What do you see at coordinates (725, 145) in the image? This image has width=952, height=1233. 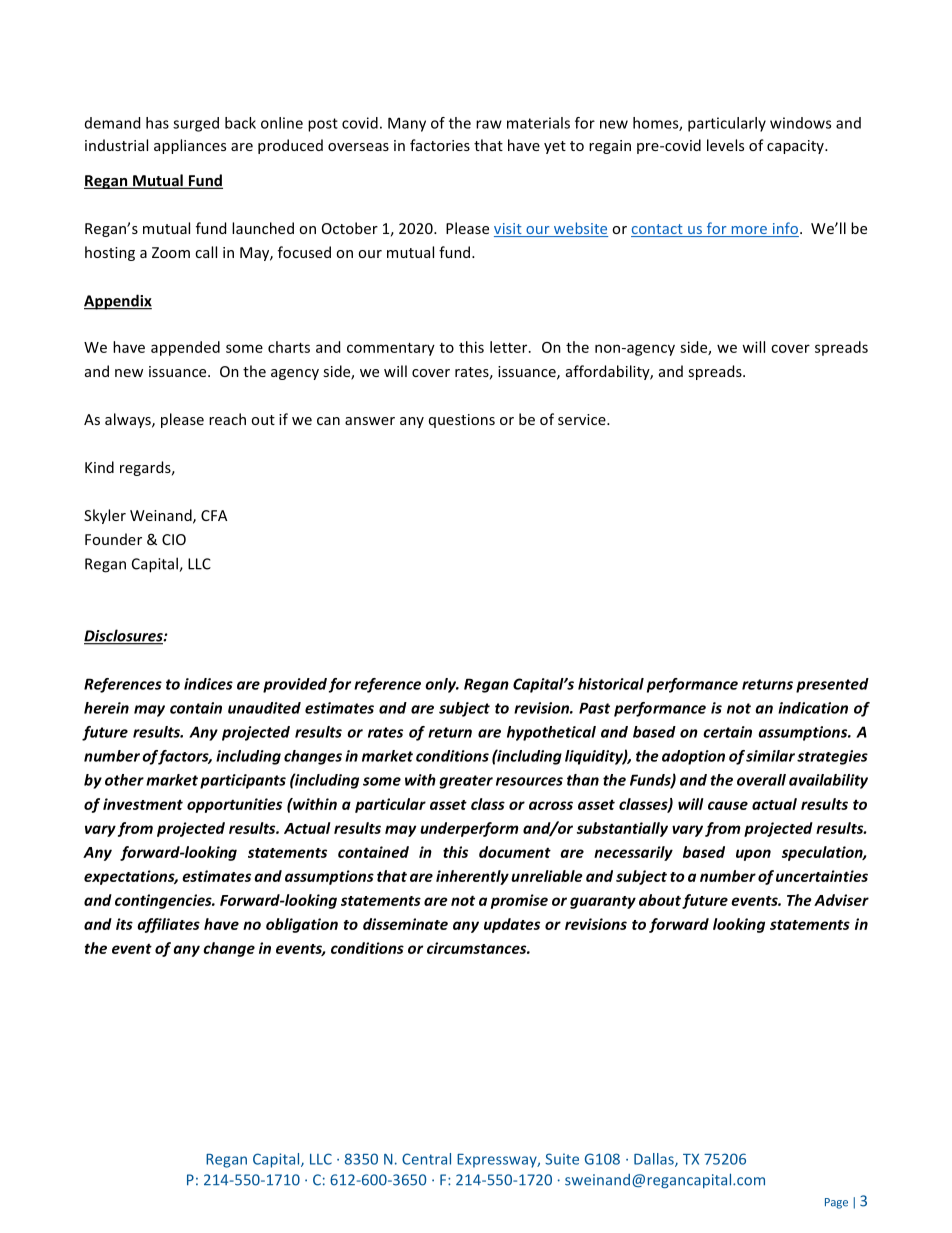 I see `levels` at bounding box center [725, 145].
